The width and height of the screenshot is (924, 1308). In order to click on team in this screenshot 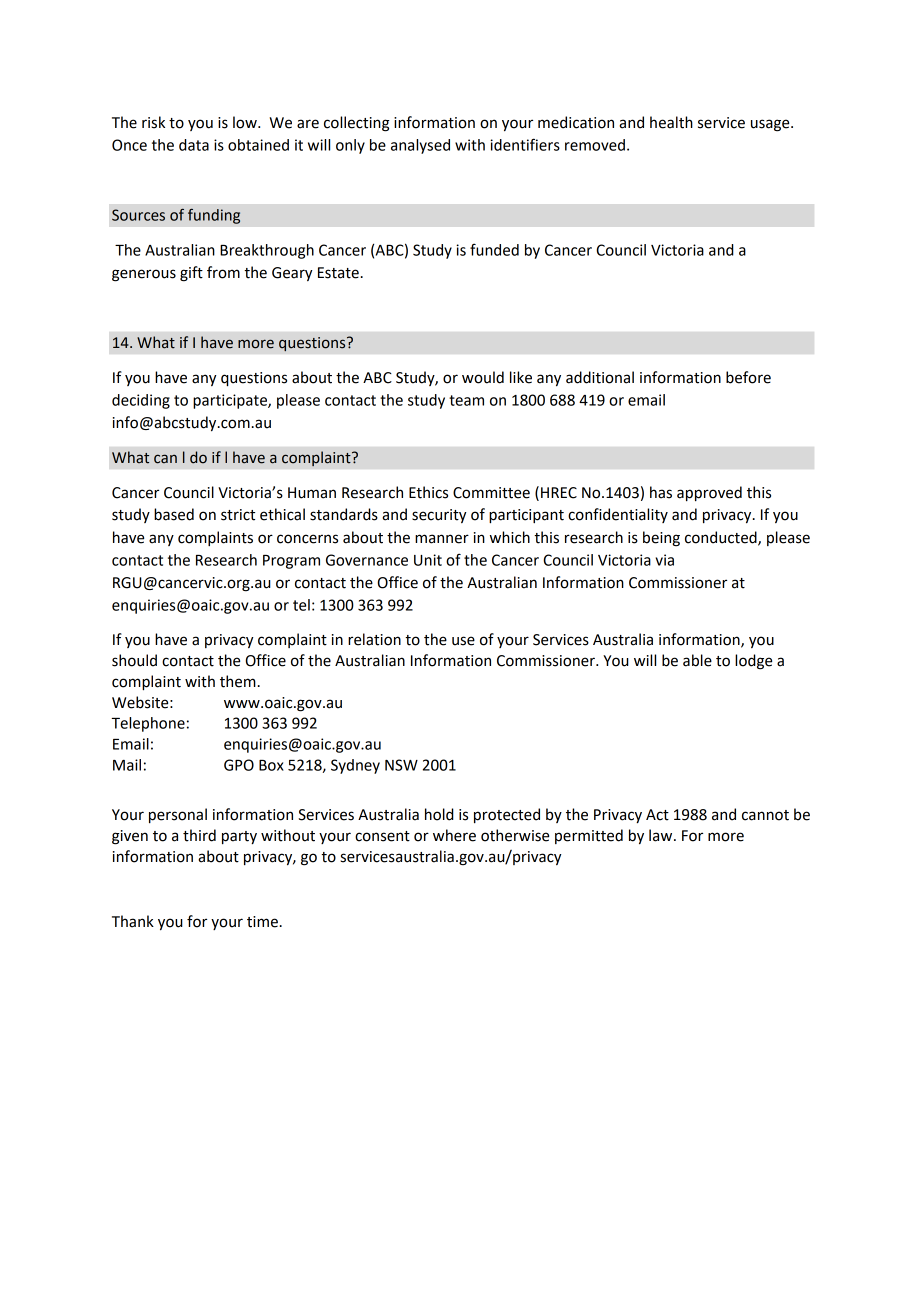, I will do `click(466, 400)`.
